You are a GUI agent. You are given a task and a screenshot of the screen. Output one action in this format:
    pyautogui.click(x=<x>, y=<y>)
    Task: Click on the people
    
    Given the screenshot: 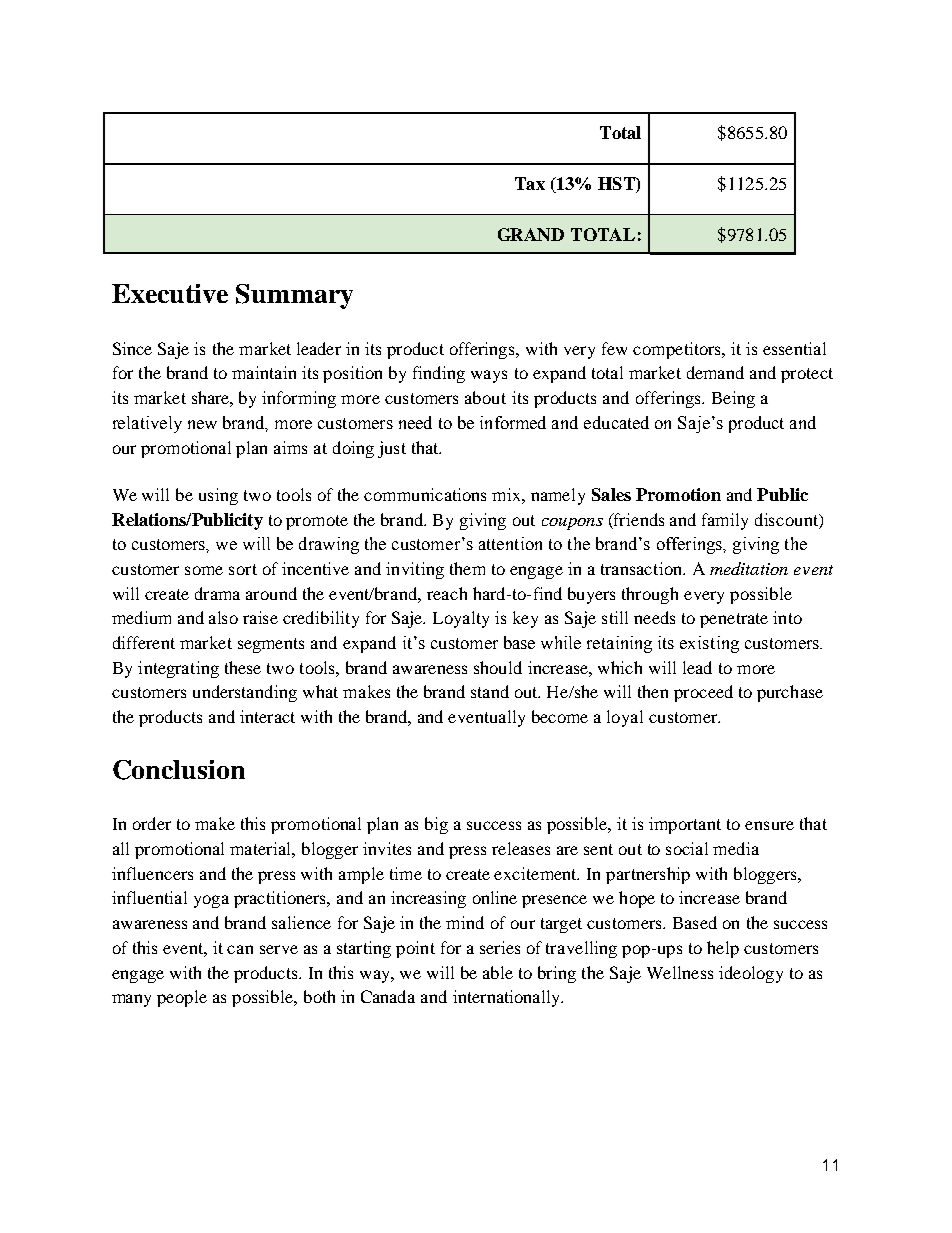 What is the action you would take?
    pyautogui.click(x=182, y=998)
